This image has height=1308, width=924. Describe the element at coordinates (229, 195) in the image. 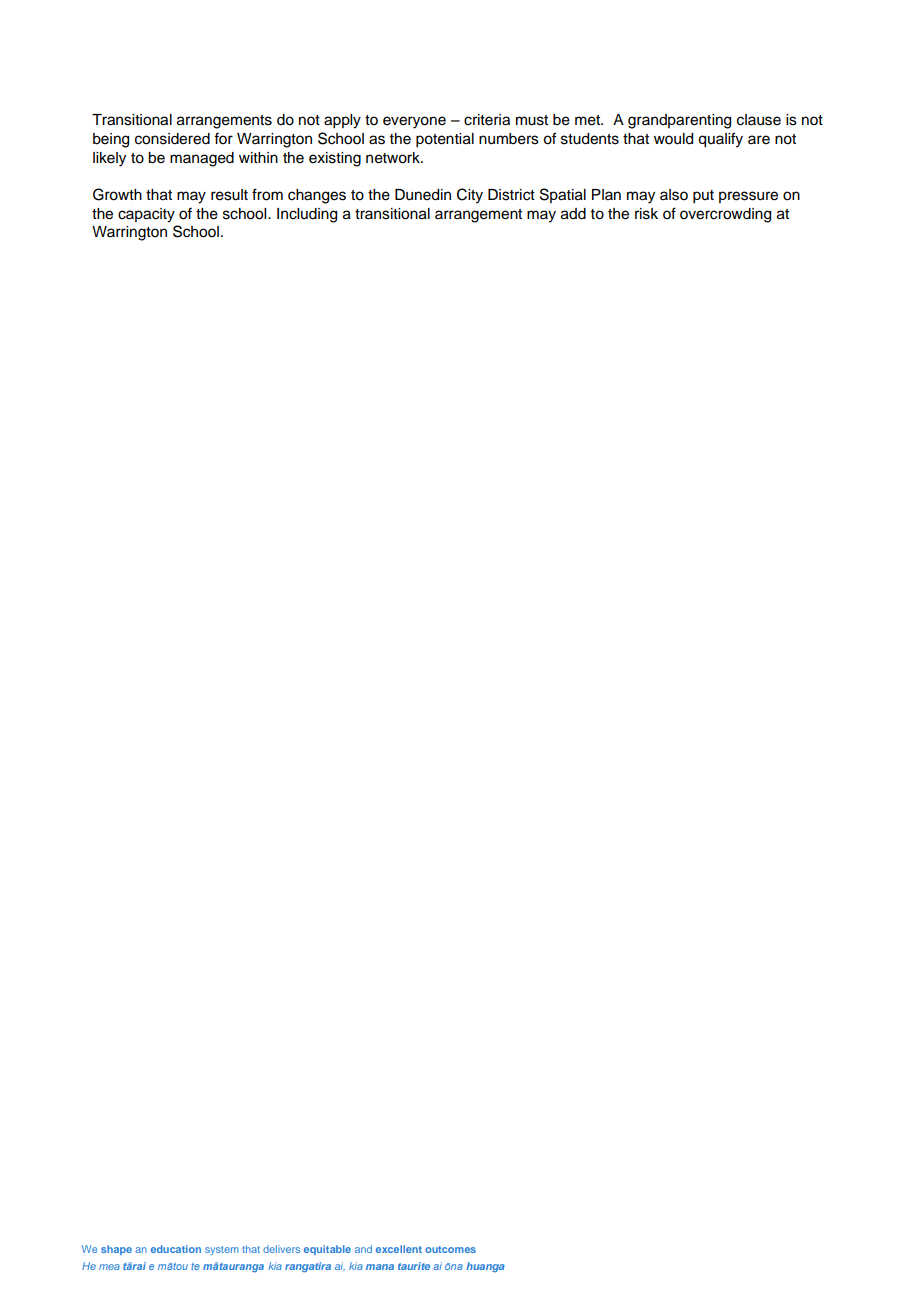

I see `result` at that location.
